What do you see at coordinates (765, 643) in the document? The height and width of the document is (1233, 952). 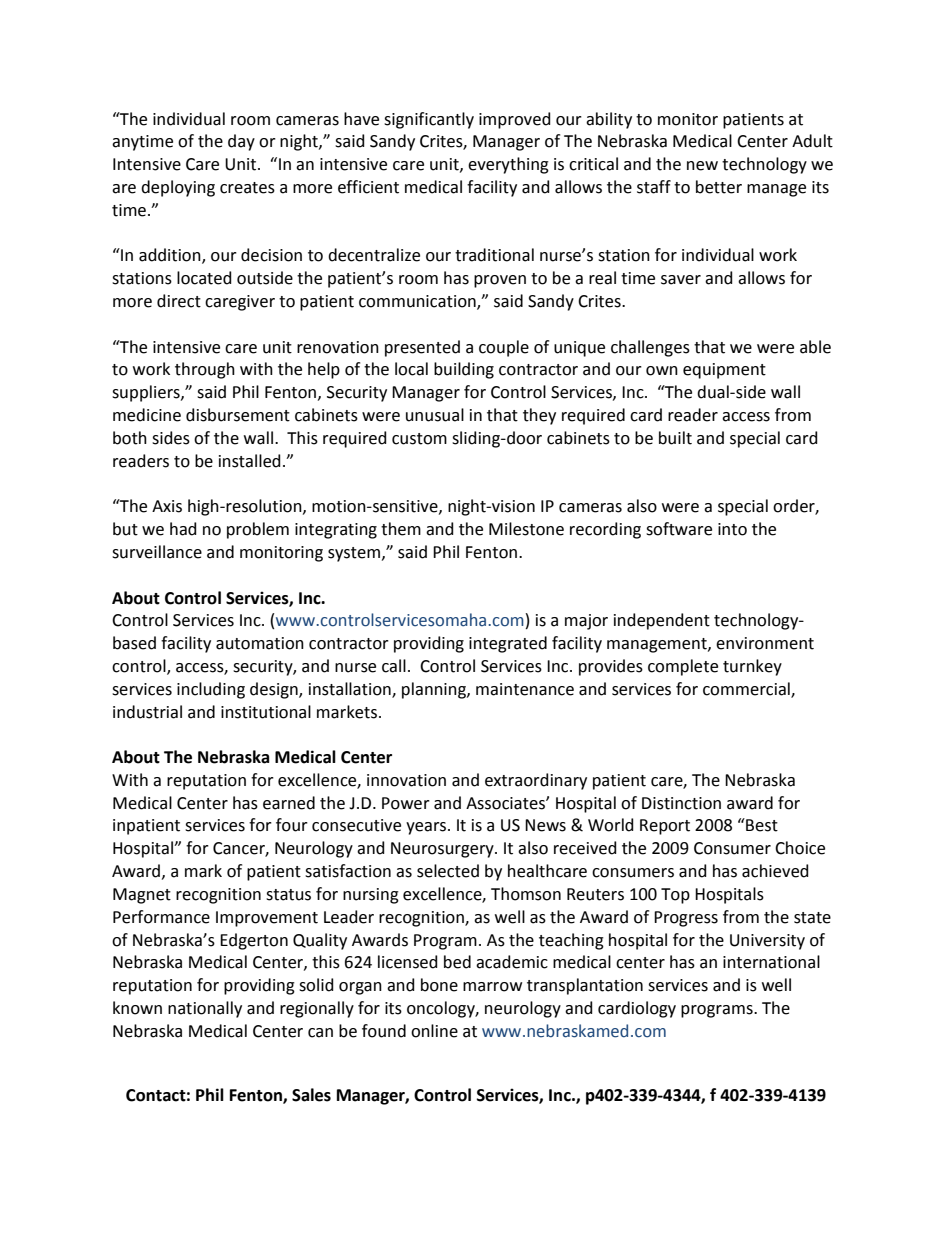 I see `environment` at bounding box center [765, 643].
